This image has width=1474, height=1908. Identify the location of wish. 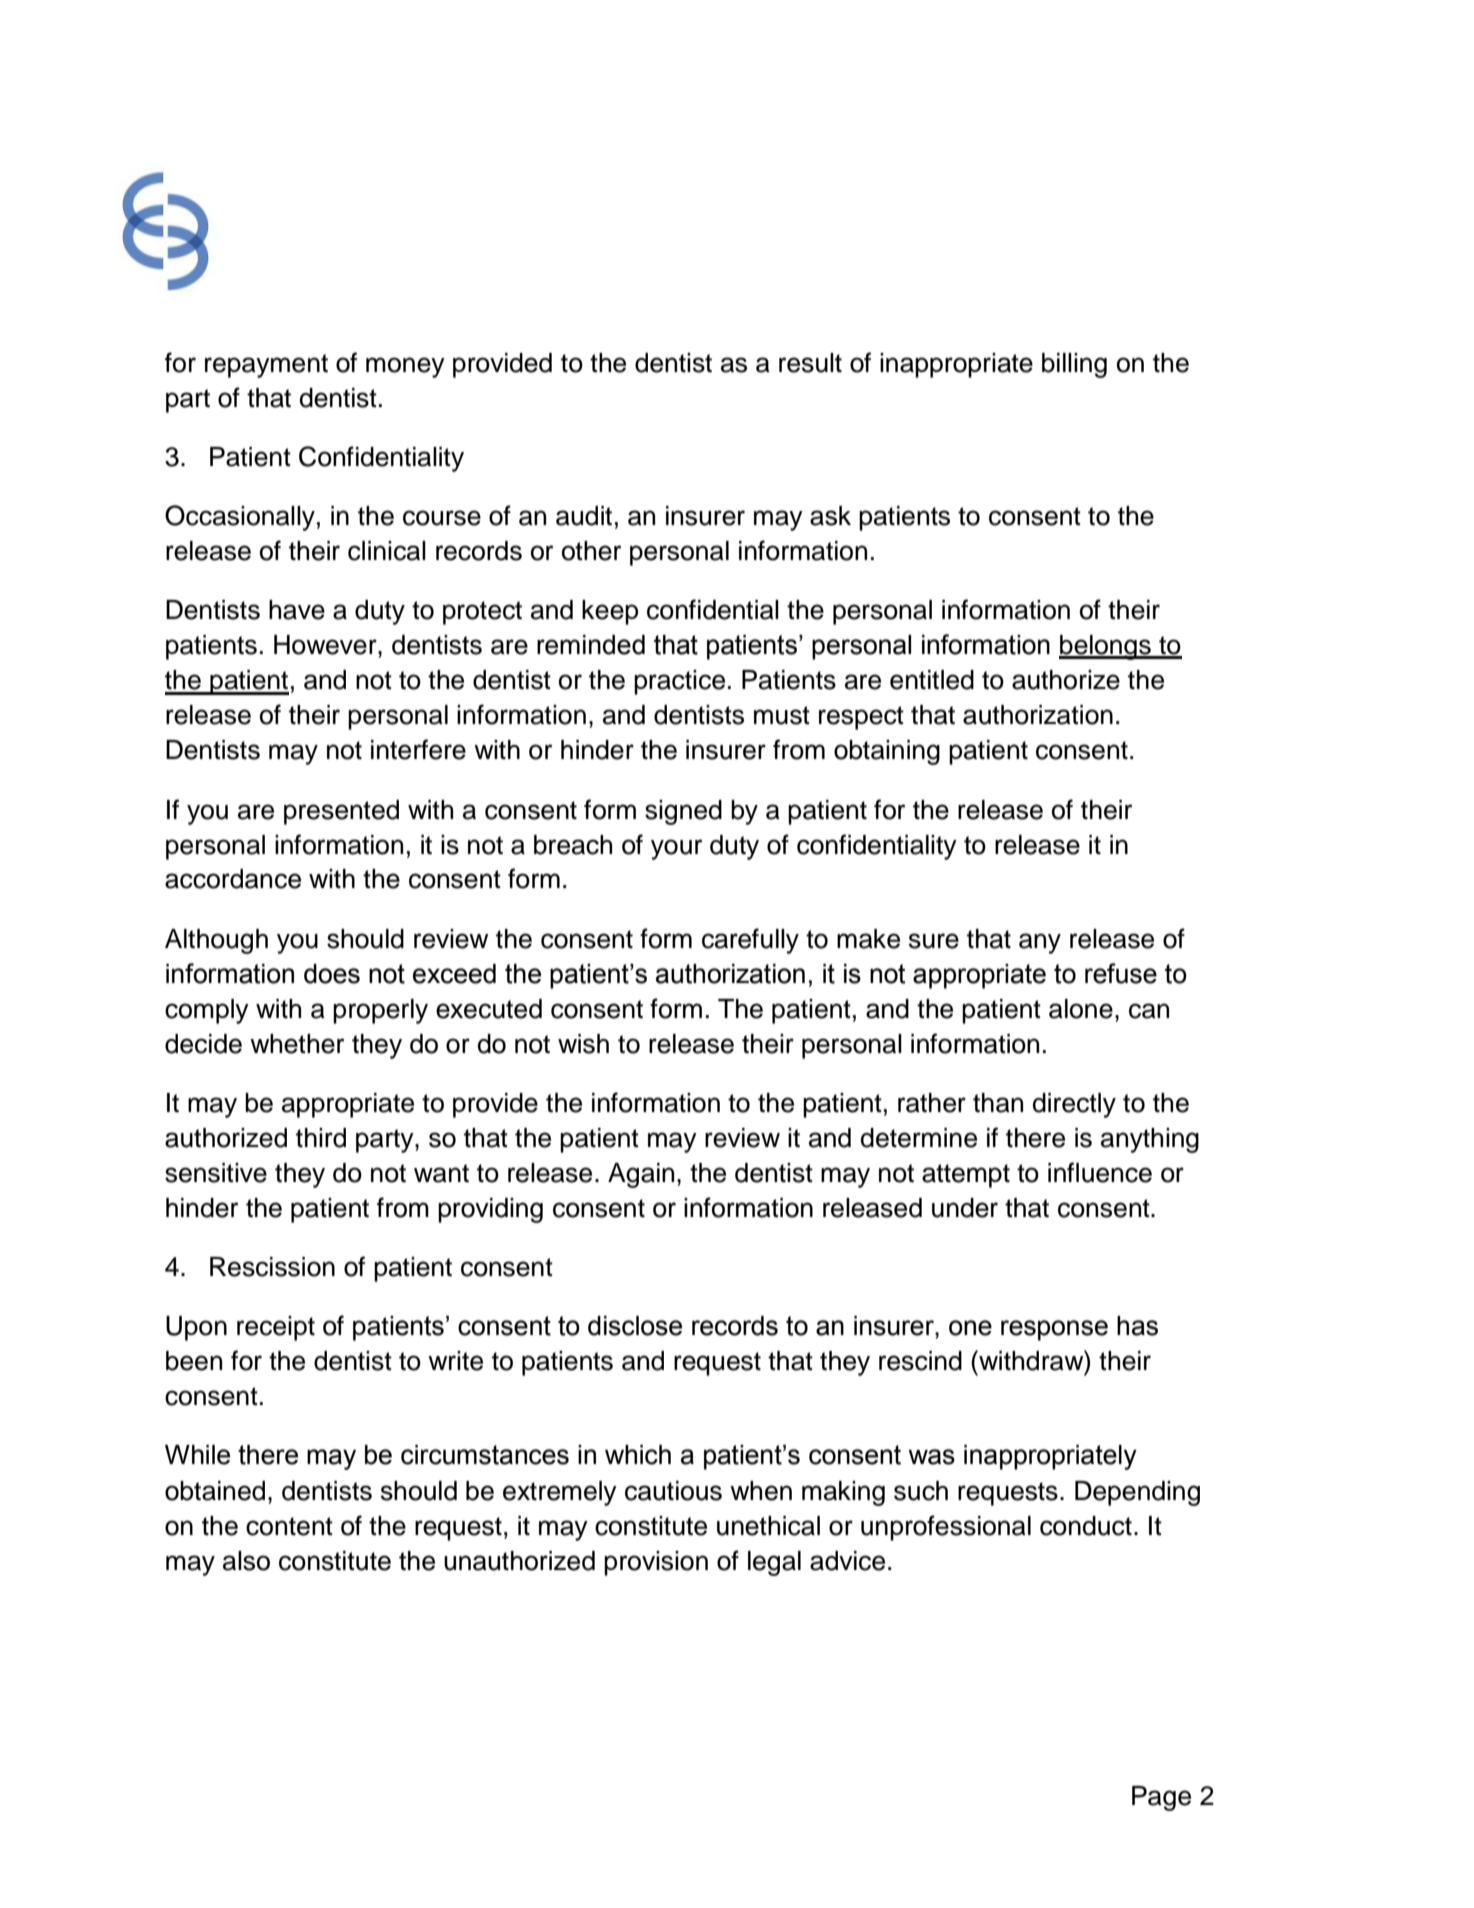
(583, 1044).
